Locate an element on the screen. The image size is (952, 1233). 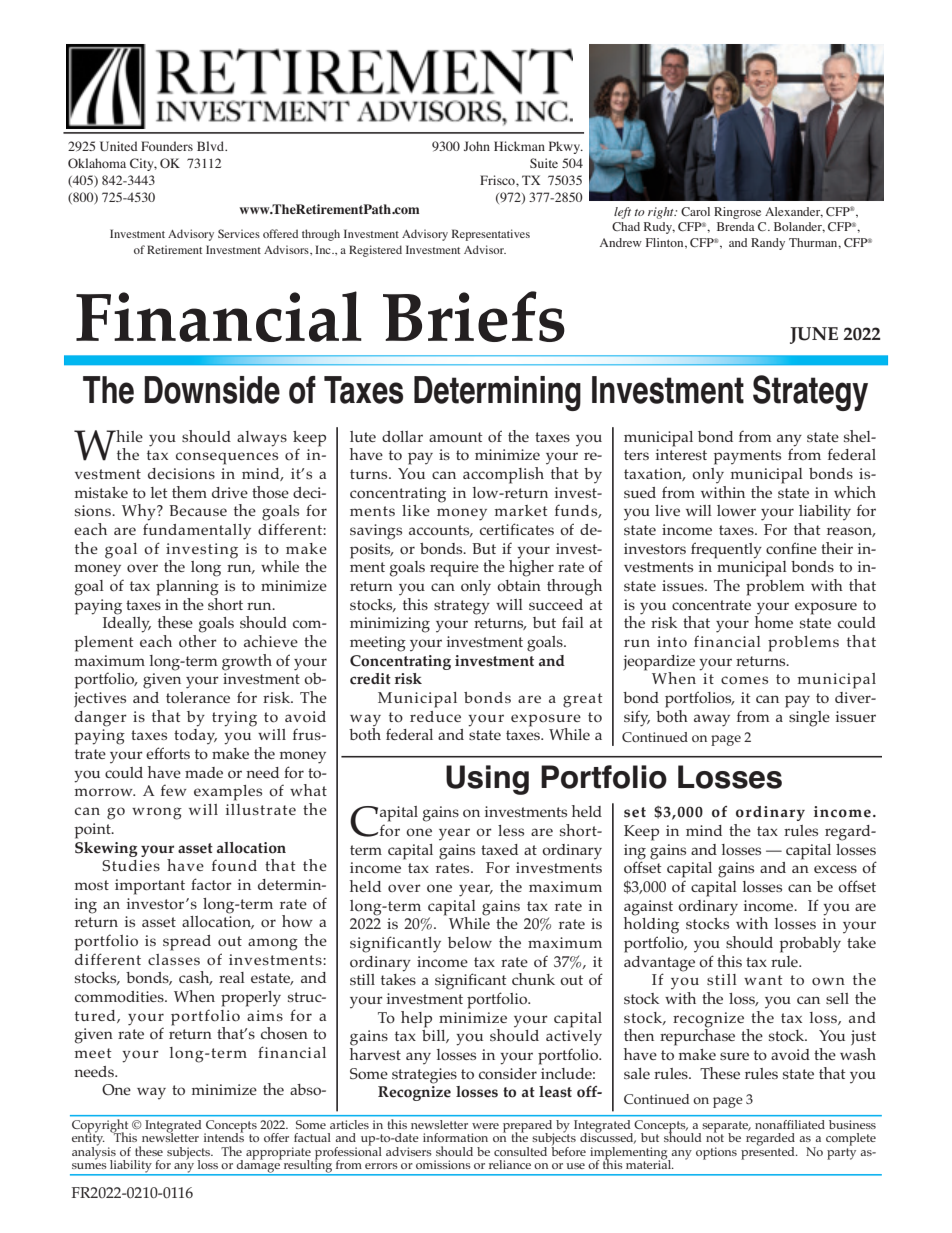
Alexander is located at coordinates (794, 212).
